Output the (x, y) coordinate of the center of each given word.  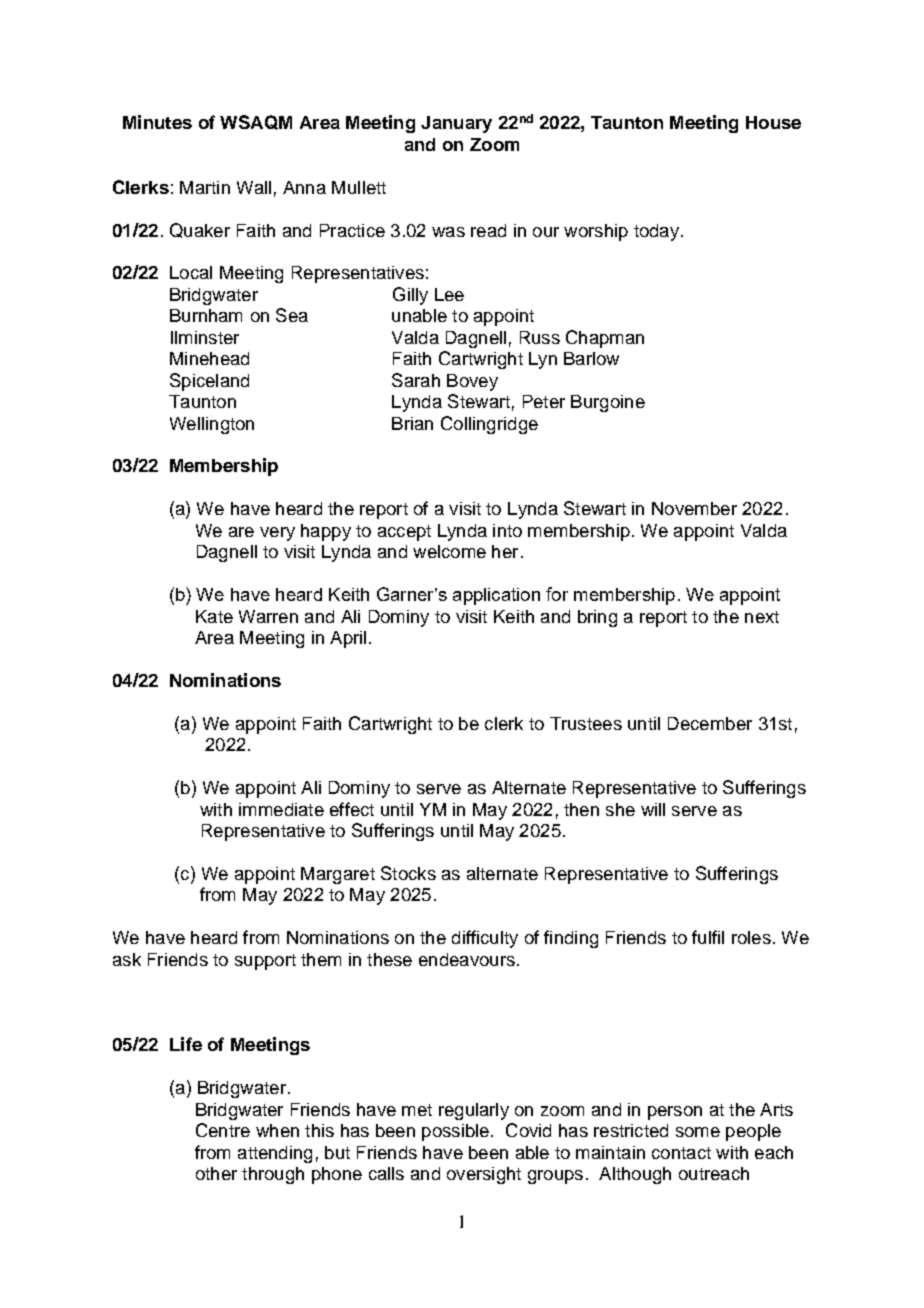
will (653, 809)
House (773, 122)
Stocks (408, 873)
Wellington (212, 425)
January (456, 124)
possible (455, 1132)
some (698, 1132)
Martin (205, 187)
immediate (281, 809)
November (694, 508)
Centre (223, 1130)
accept (404, 533)
